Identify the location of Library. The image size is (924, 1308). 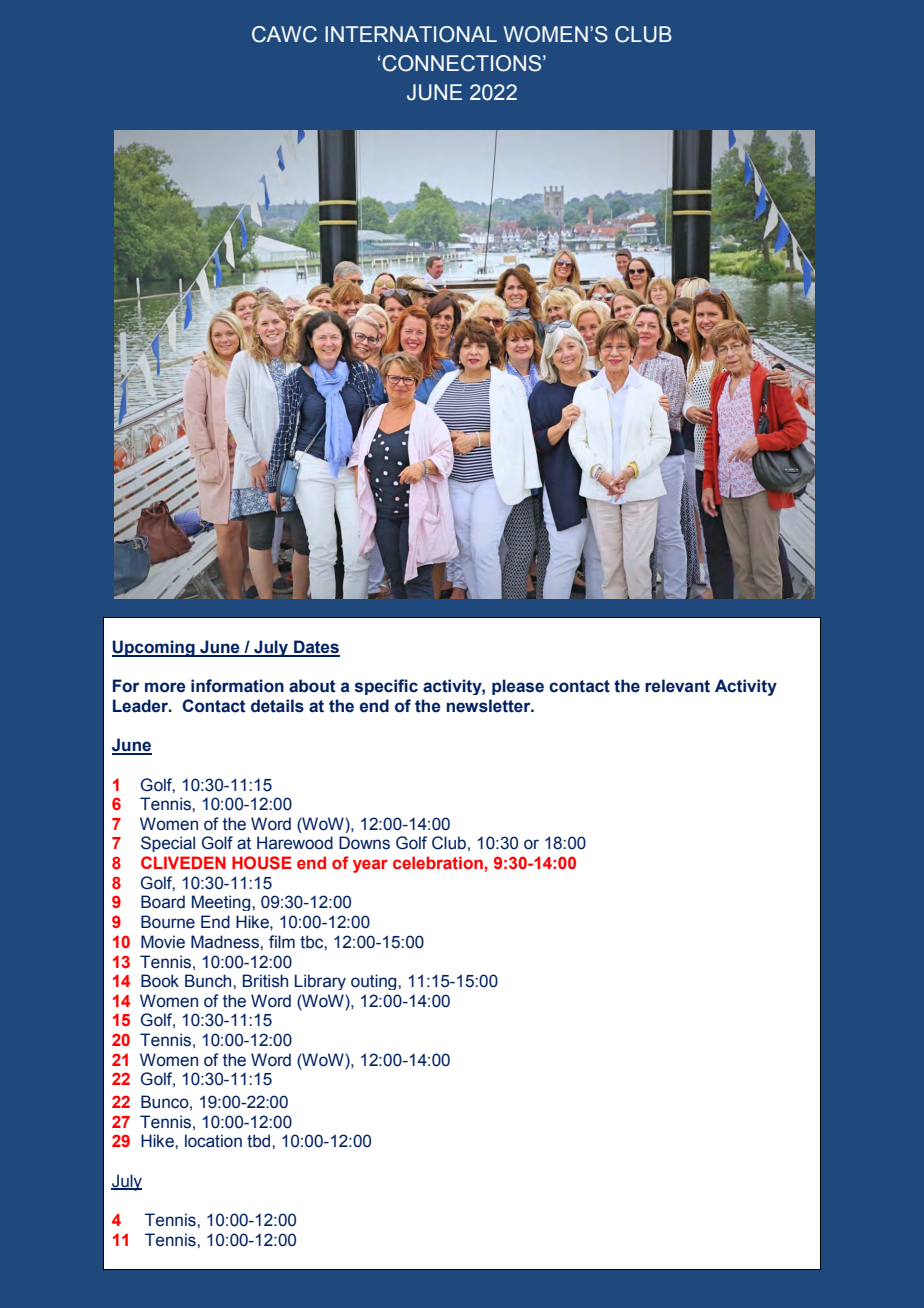
(320, 982).
